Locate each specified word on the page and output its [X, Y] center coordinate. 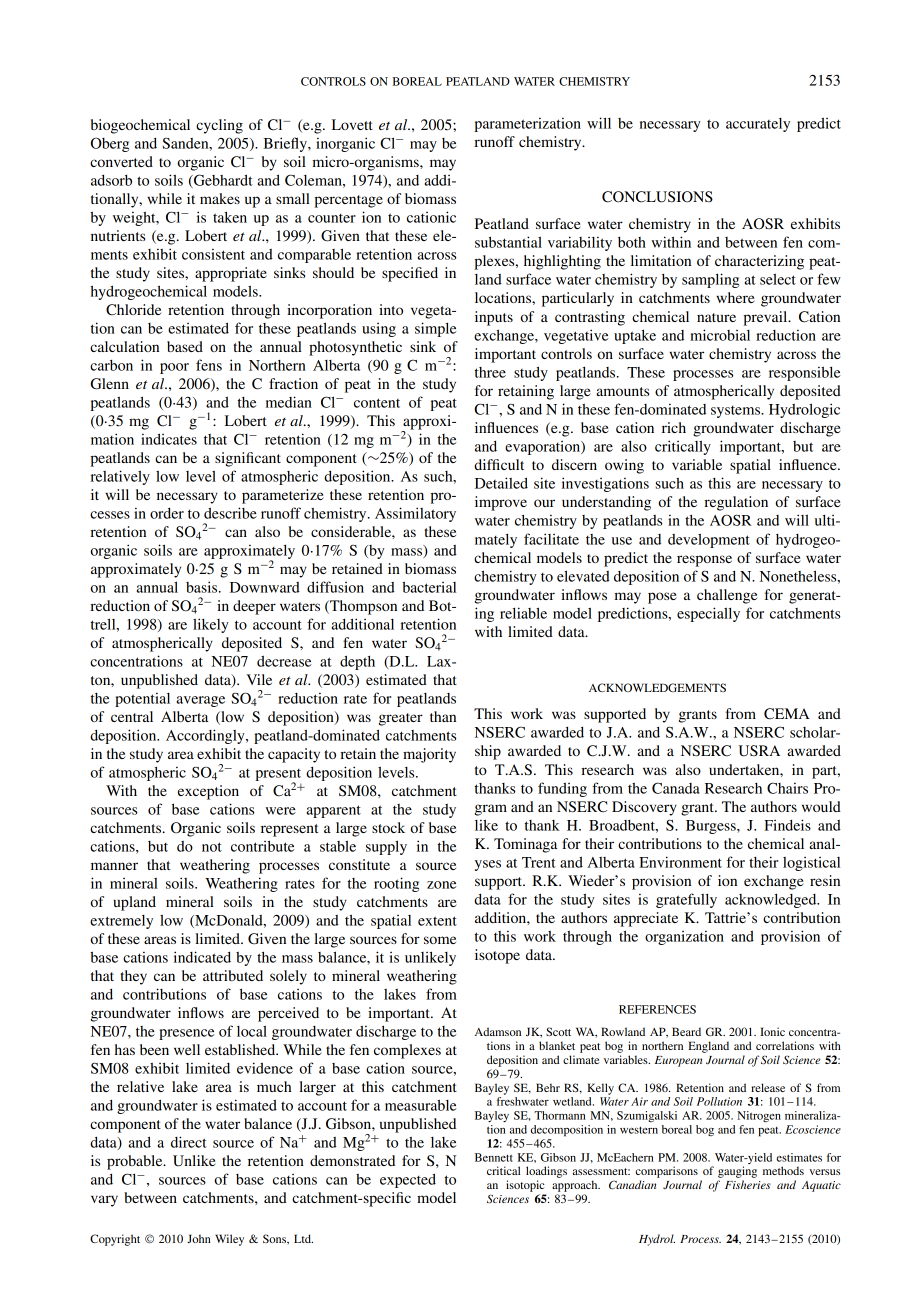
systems [736, 412]
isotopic [525, 1186]
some [440, 940]
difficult [499, 464]
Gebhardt [222, 181]
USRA [759, 751]
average [201, 701]
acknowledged [772, 900]
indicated [202, 957]
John [199, 1238]
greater [401, 719]
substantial [508, 242]
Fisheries [748, 1184]
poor [174, 368]
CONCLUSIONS [657, 197]
